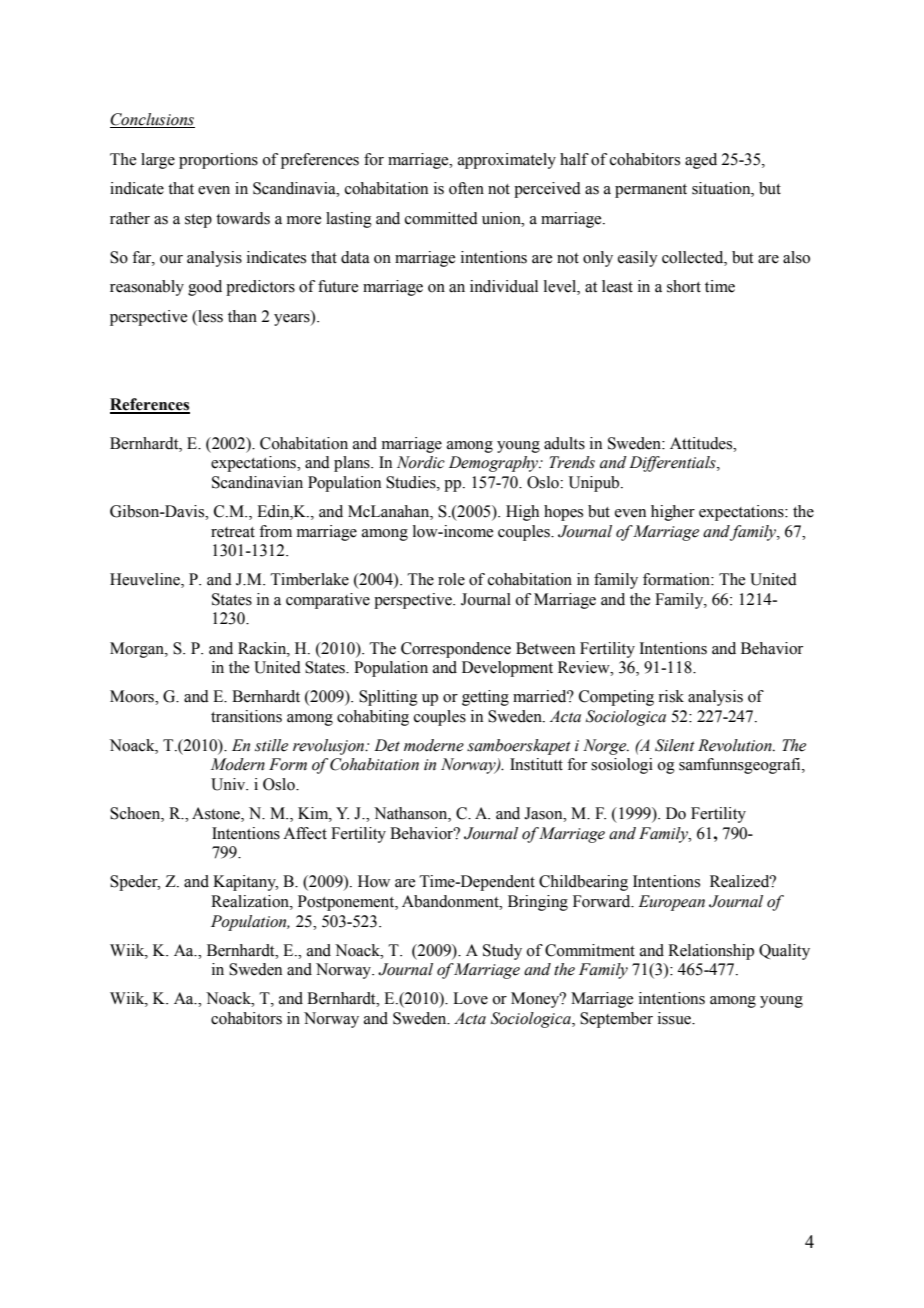 The image size is (924, 1308). Describe the element at coordinates (233, 532) in the document. I see `retreat` at that location.
